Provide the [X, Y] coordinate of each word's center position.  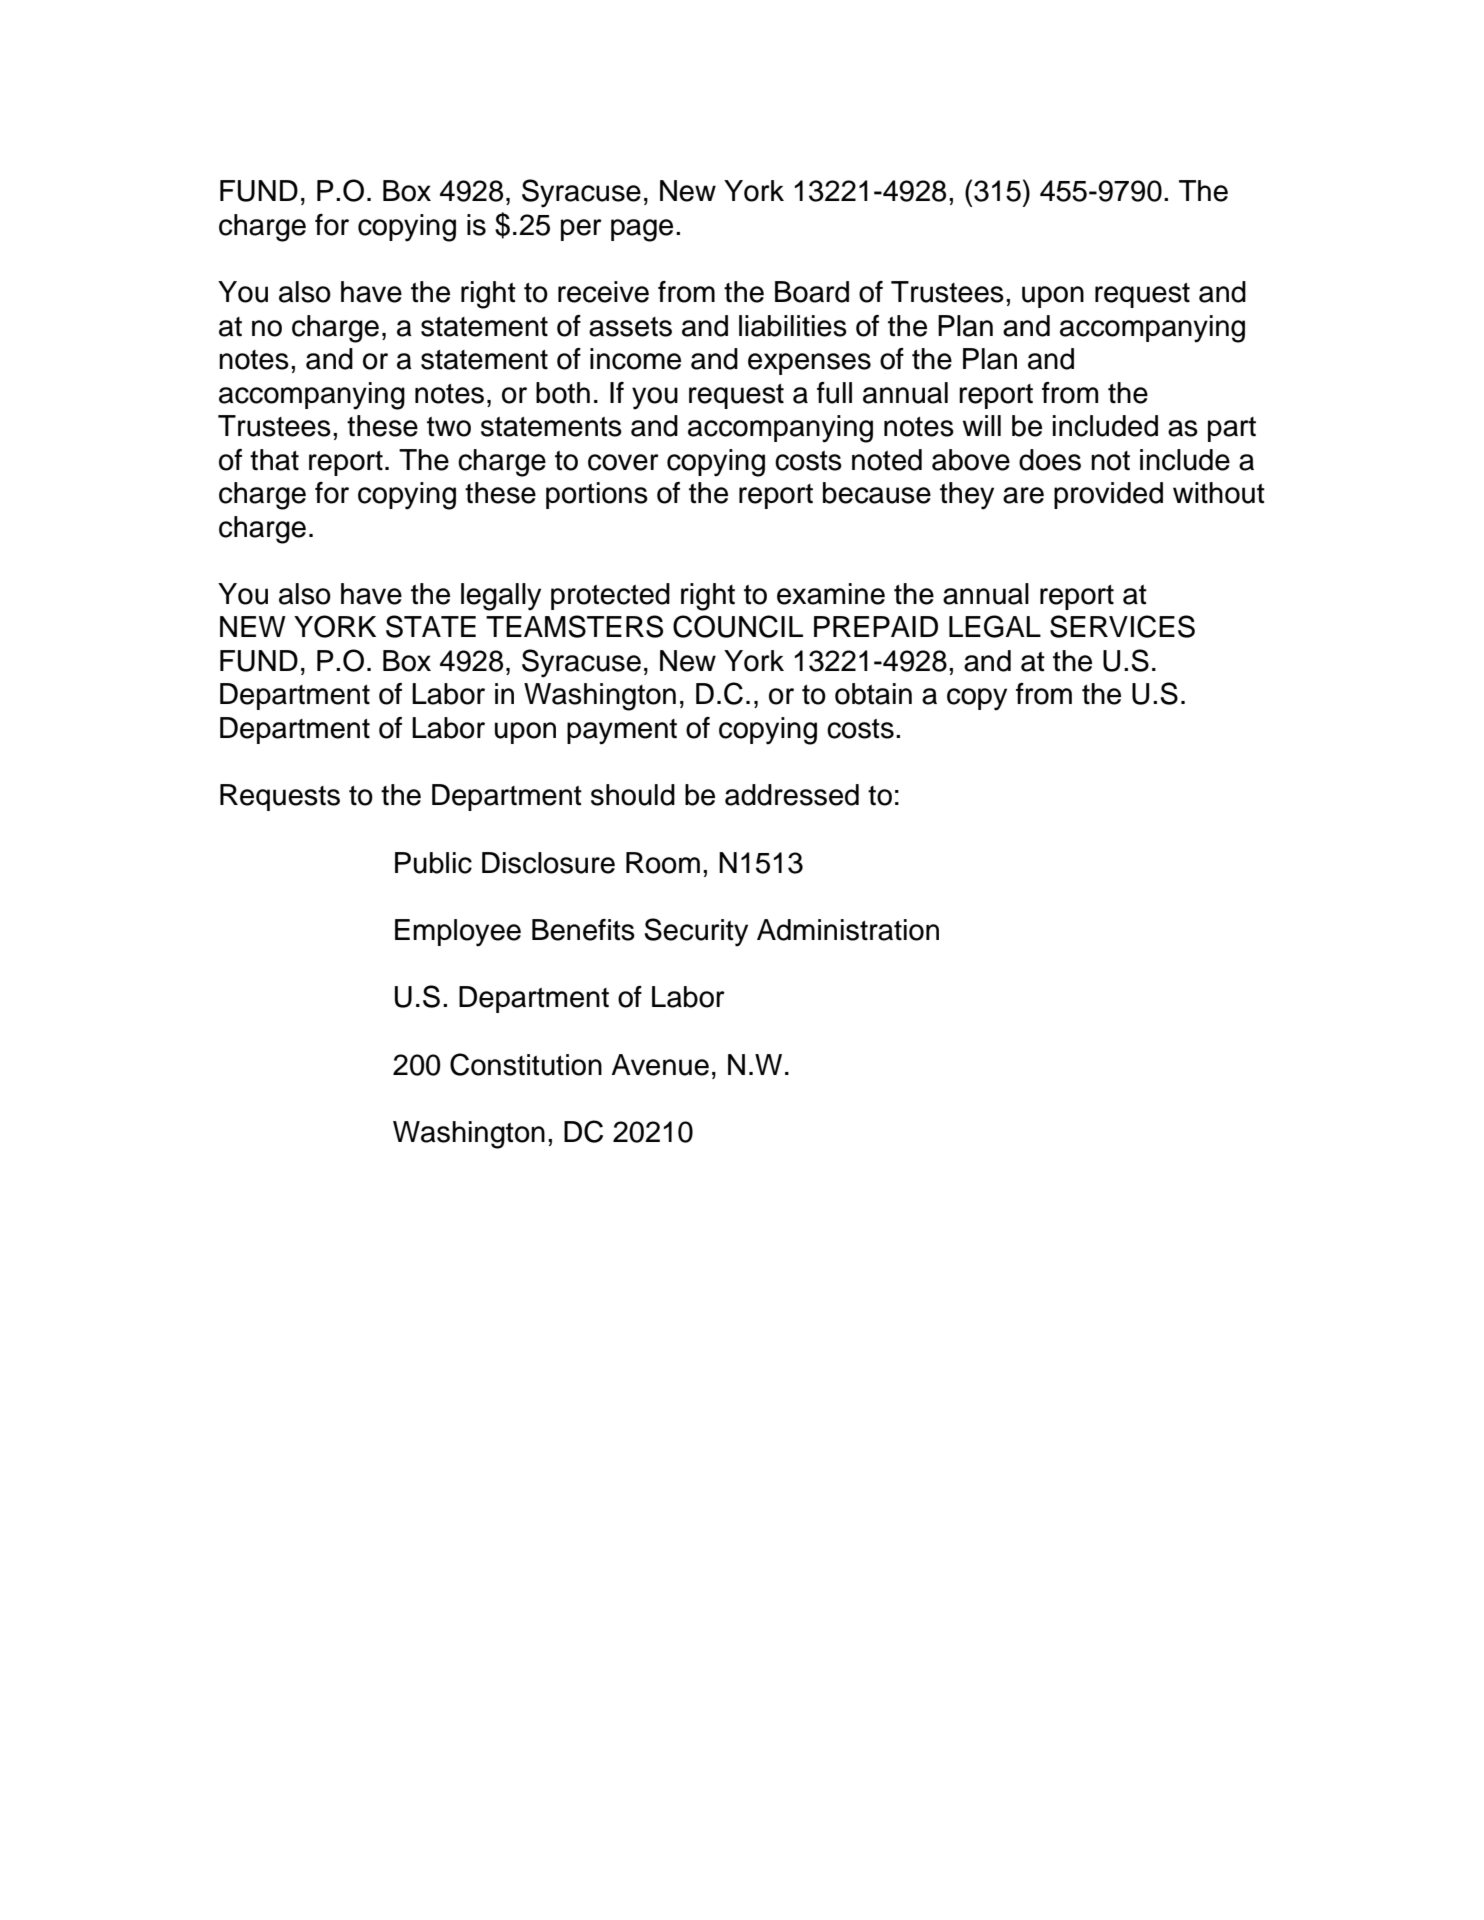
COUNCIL [738, 626]
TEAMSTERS [574, 626]
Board [812, 292]
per [581, 230]
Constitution [526, 1064]
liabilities [793, 326]
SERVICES [1122, 626]
